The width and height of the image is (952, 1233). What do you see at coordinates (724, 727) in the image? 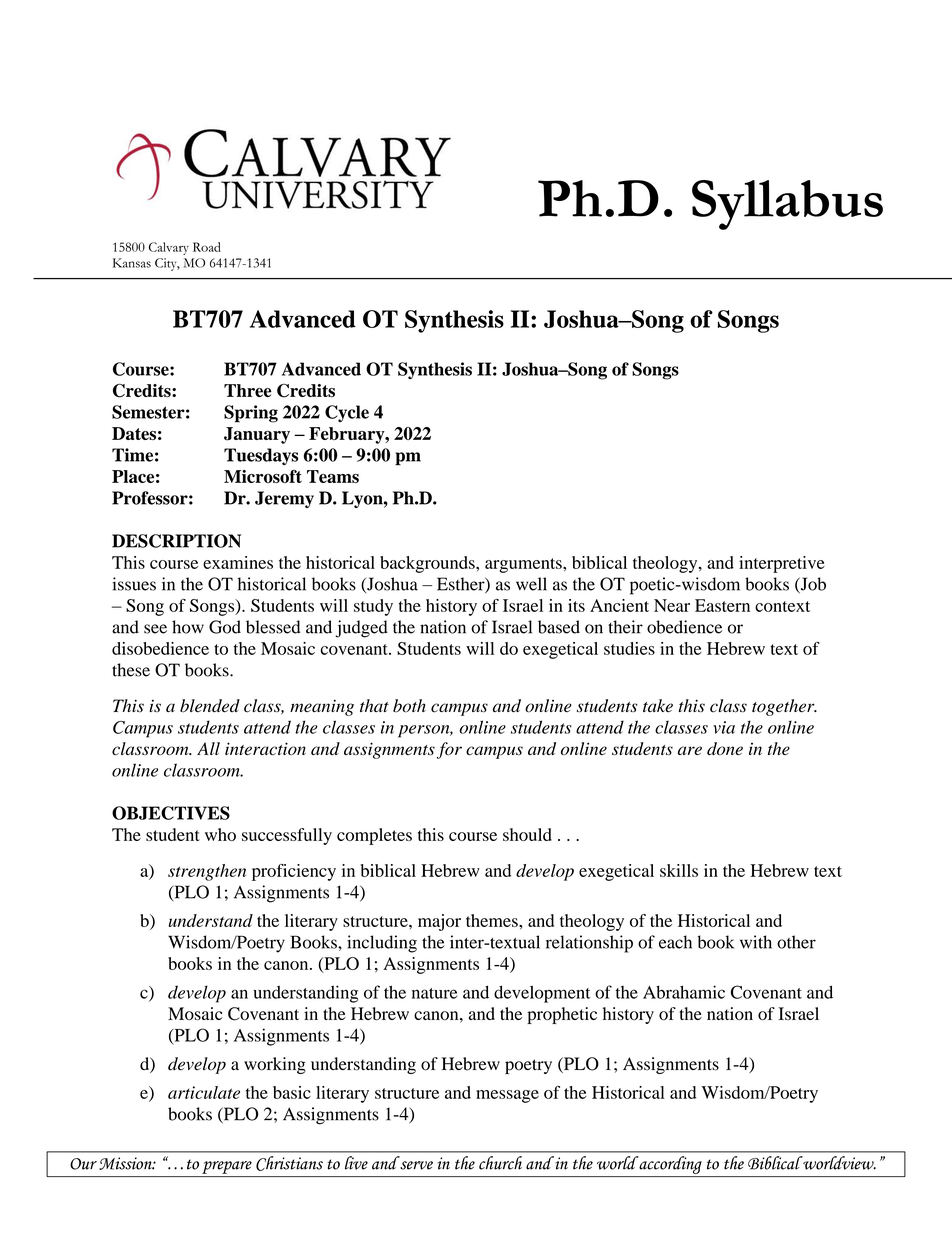
I see `via` at bounding box center [724, 727].
